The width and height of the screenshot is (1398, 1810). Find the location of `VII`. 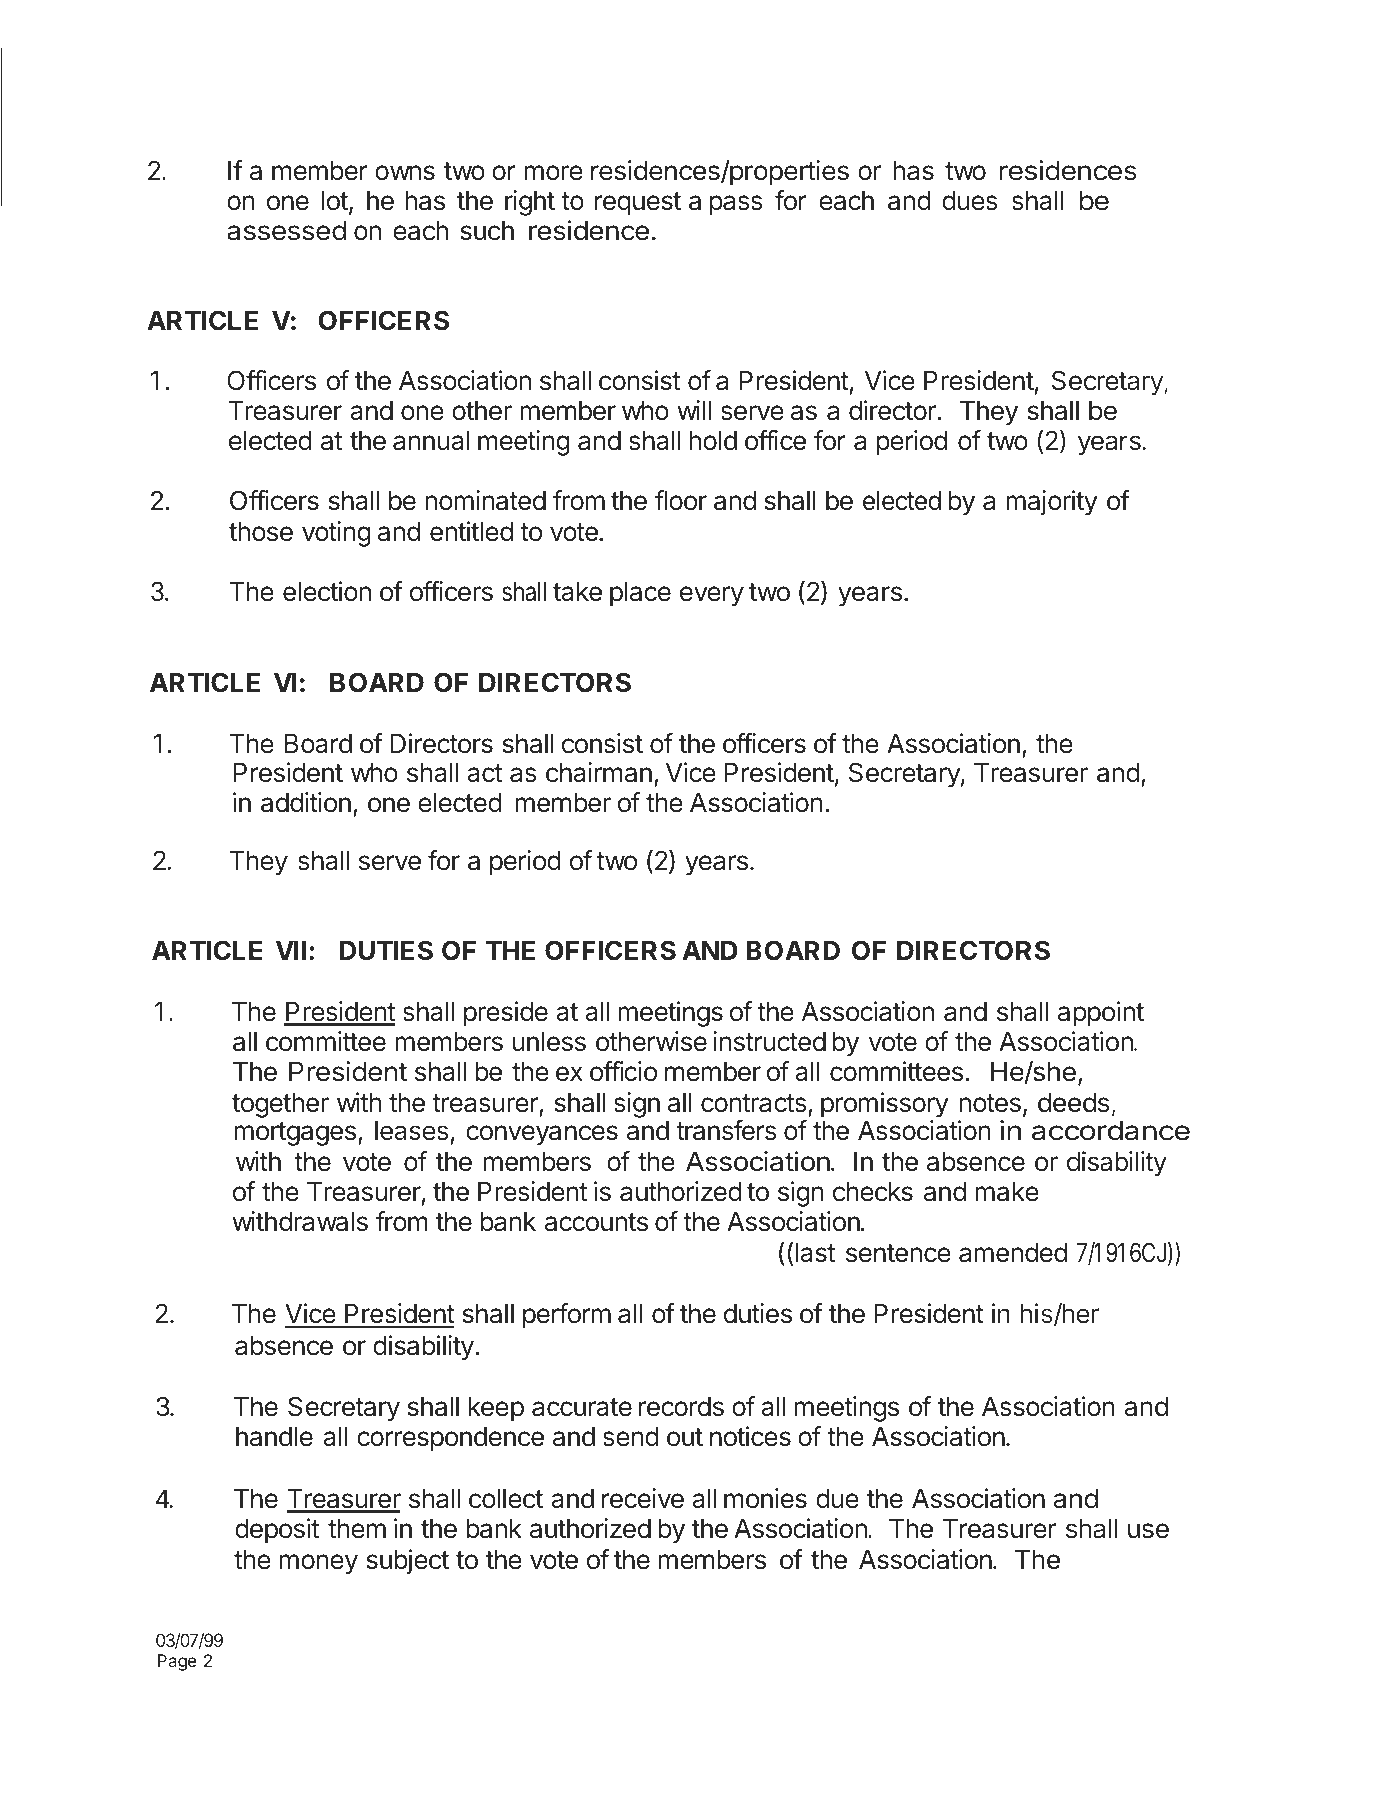

VII is located at coordinates (291, 950).
